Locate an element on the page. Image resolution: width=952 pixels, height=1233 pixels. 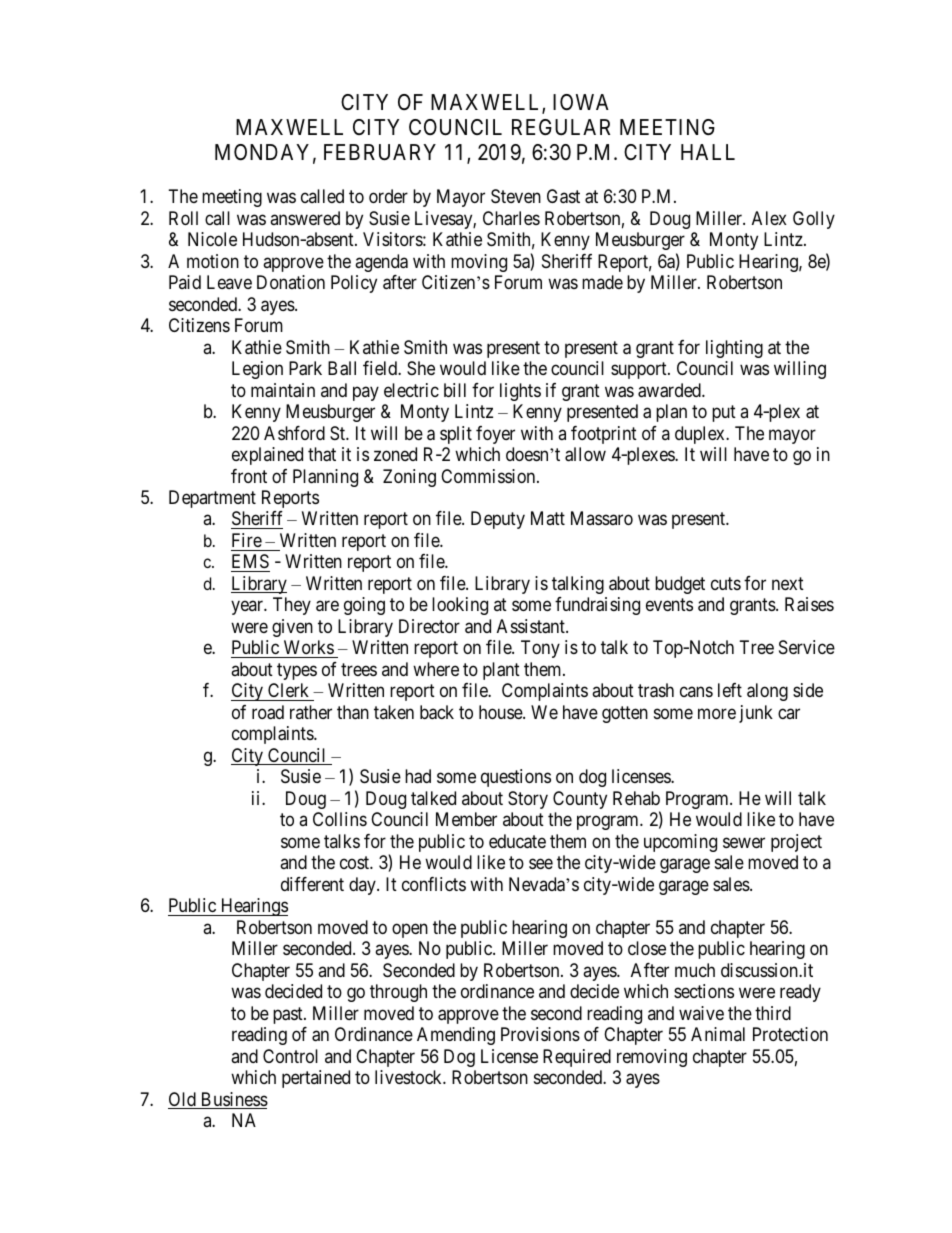
sewer is located at coordinates (744, 842).
